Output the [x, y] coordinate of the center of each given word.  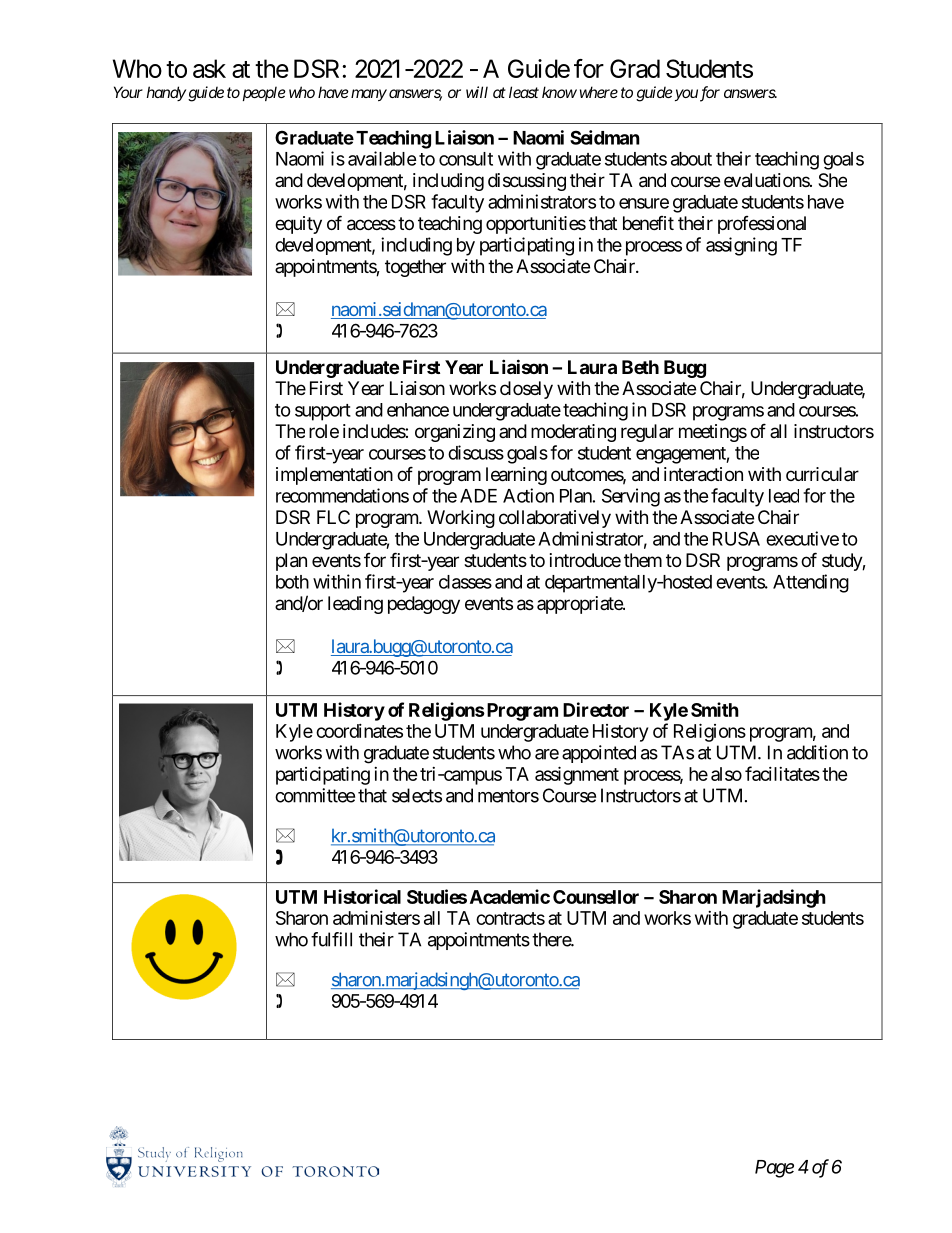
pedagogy [424, 605]
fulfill [331, 939]
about [691, 159]
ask [209, 68]
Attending [811, 583]
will [477, 92]
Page [774, 1169]
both [292, 582]
